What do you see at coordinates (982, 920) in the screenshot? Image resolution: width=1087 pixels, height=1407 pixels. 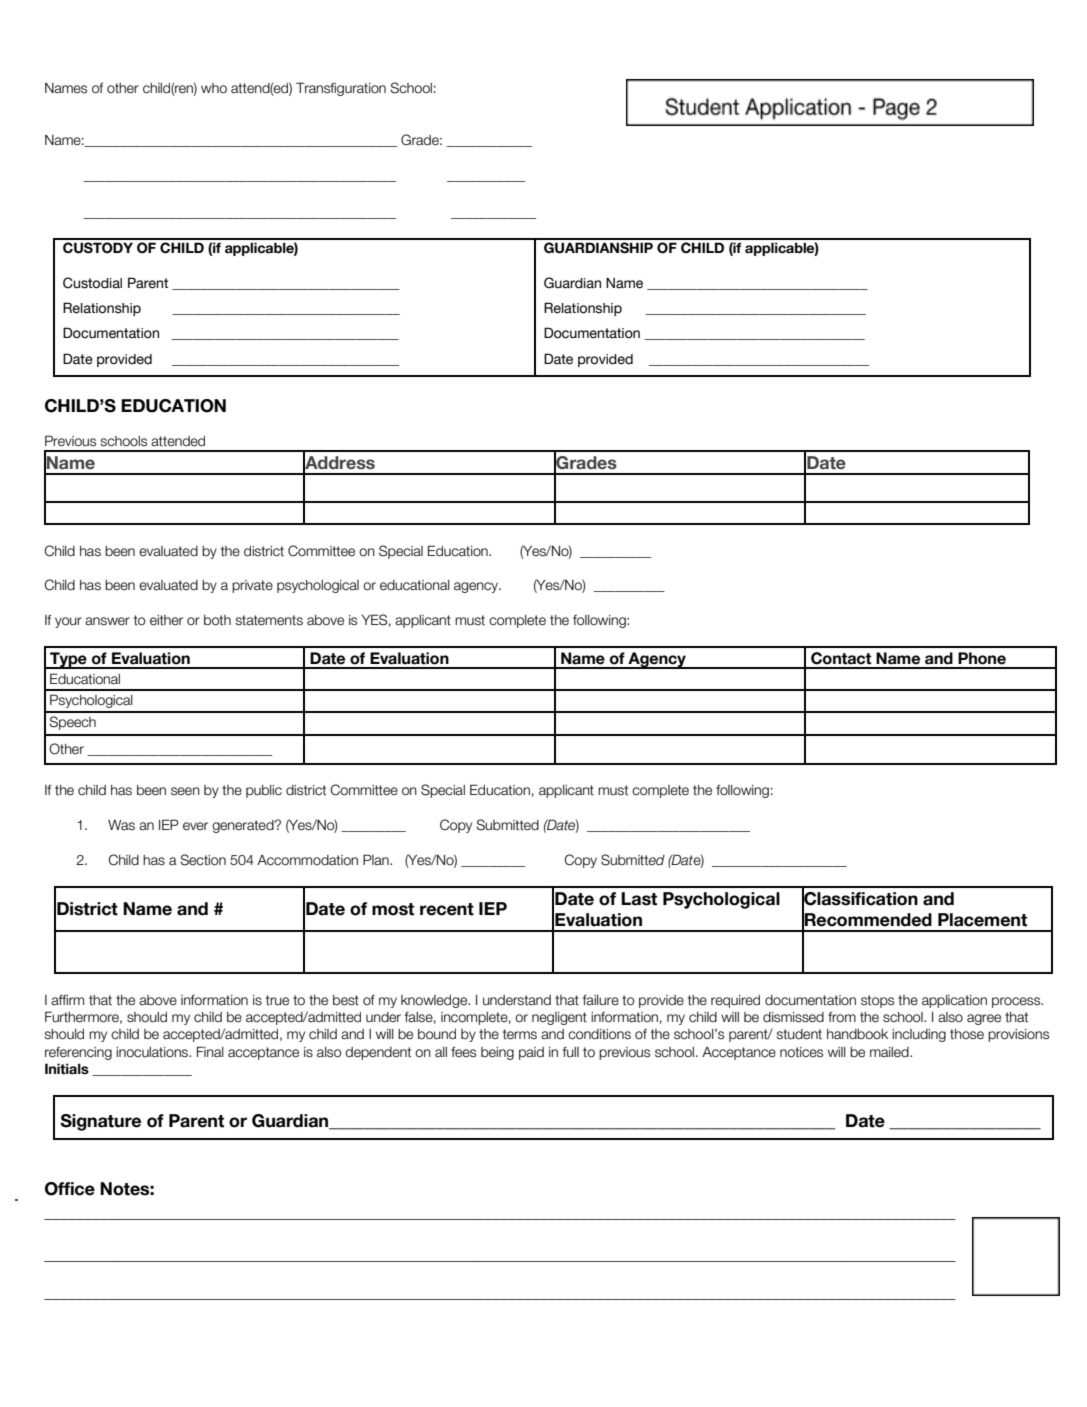 I see `Placement` at bounding box center [982, 920].
